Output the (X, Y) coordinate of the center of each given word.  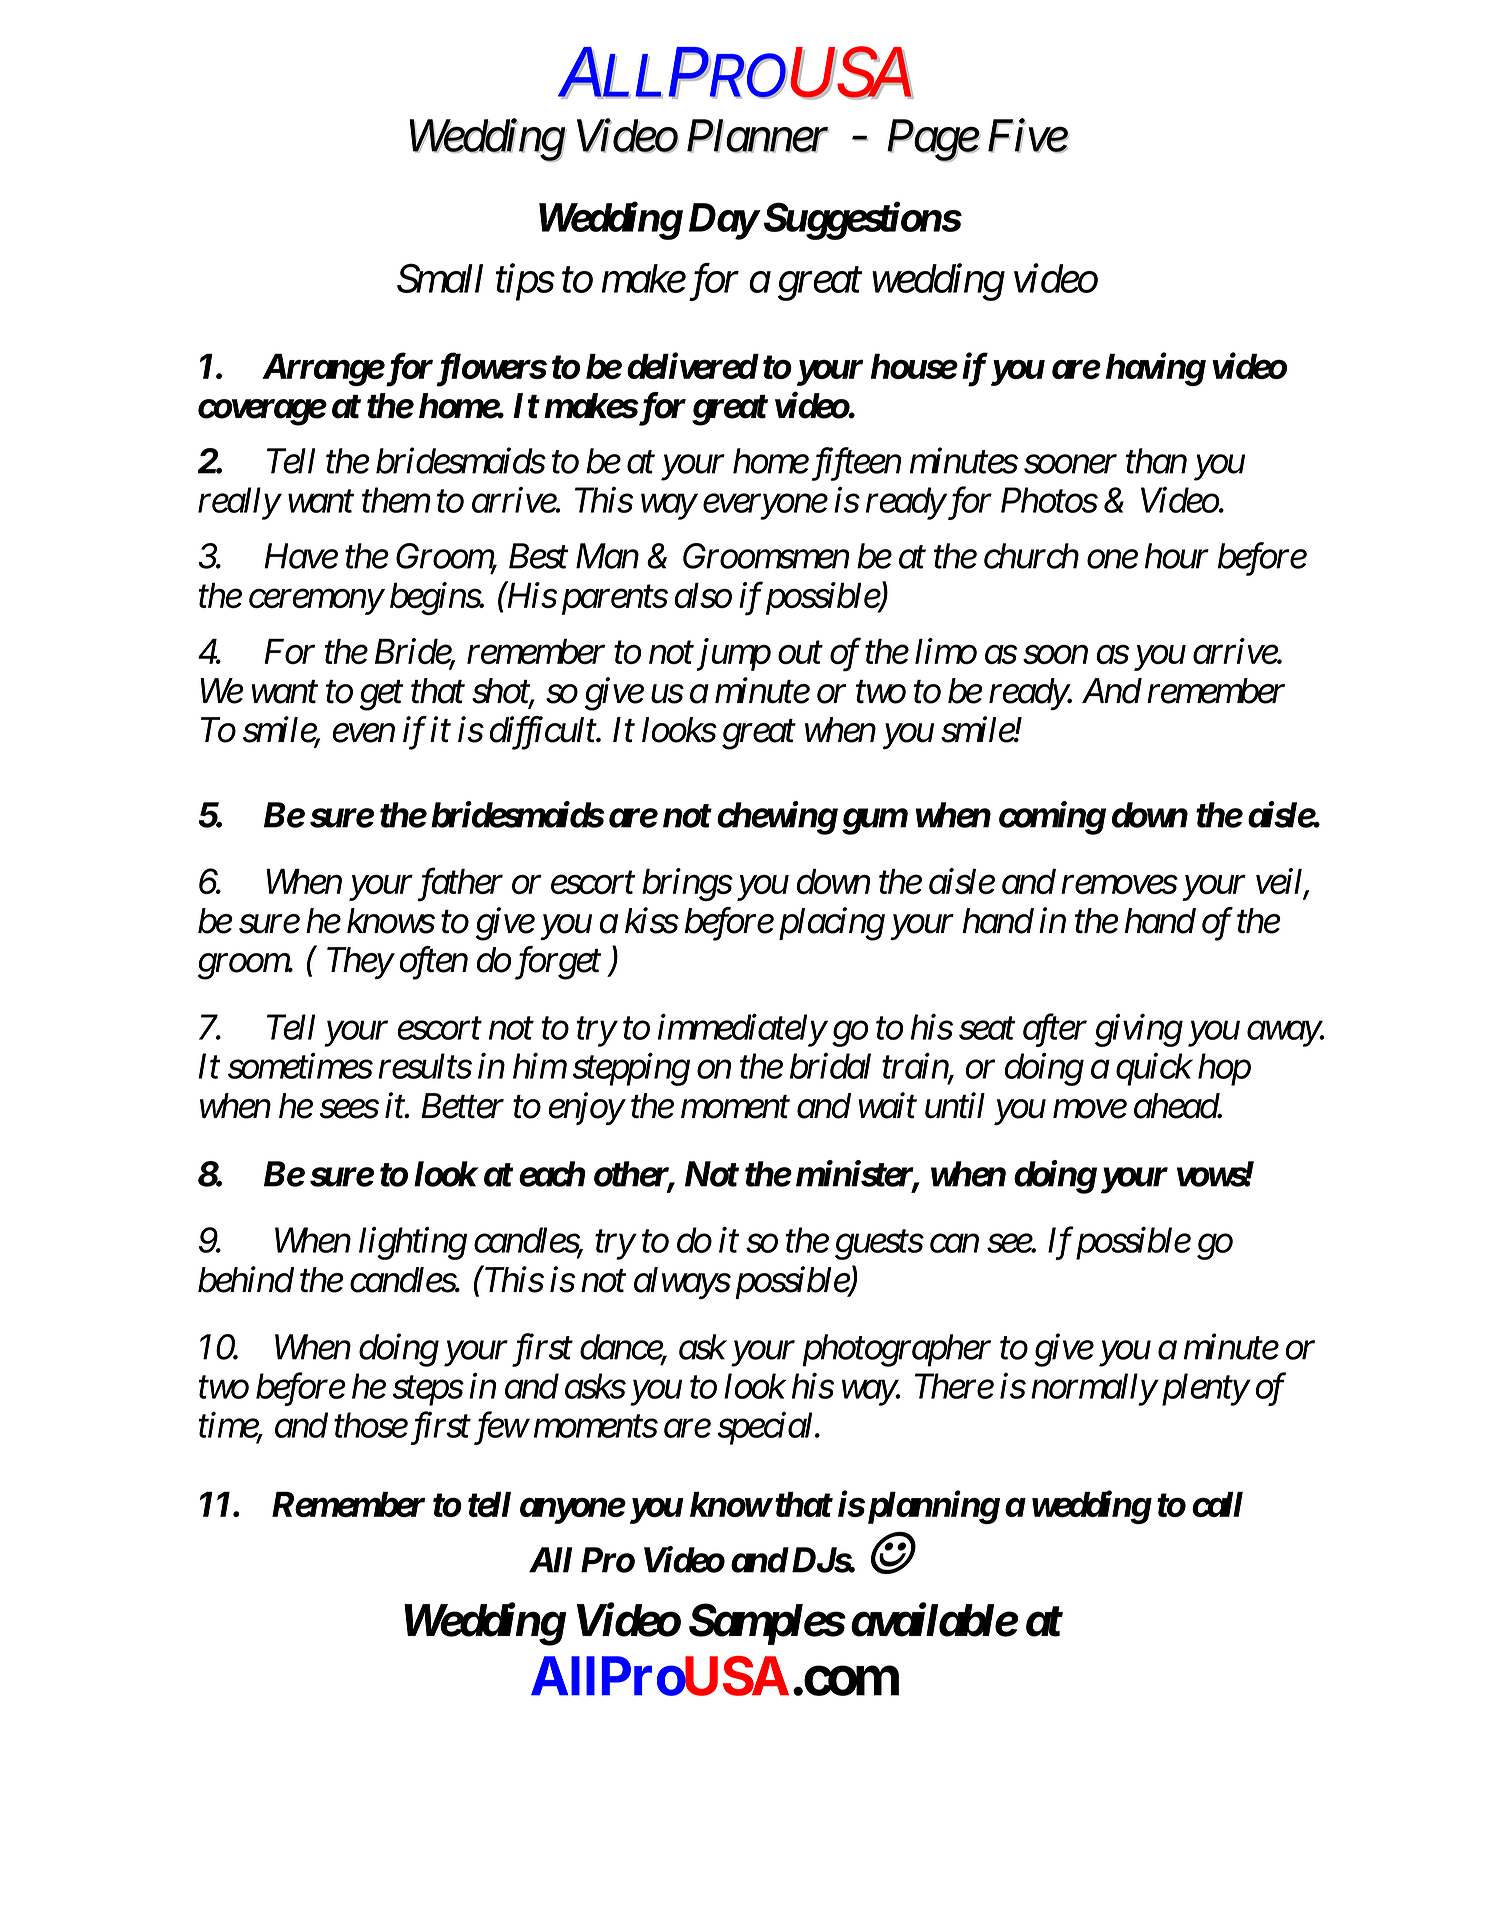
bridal (830, 1066)
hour (1177, 556)
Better (462, 1106)
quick (1154, 1069)
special (767, 1428)
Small (440, 278)
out (800, 653)
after (1055, 1030)
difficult (543, 733)
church (1031, 556)
